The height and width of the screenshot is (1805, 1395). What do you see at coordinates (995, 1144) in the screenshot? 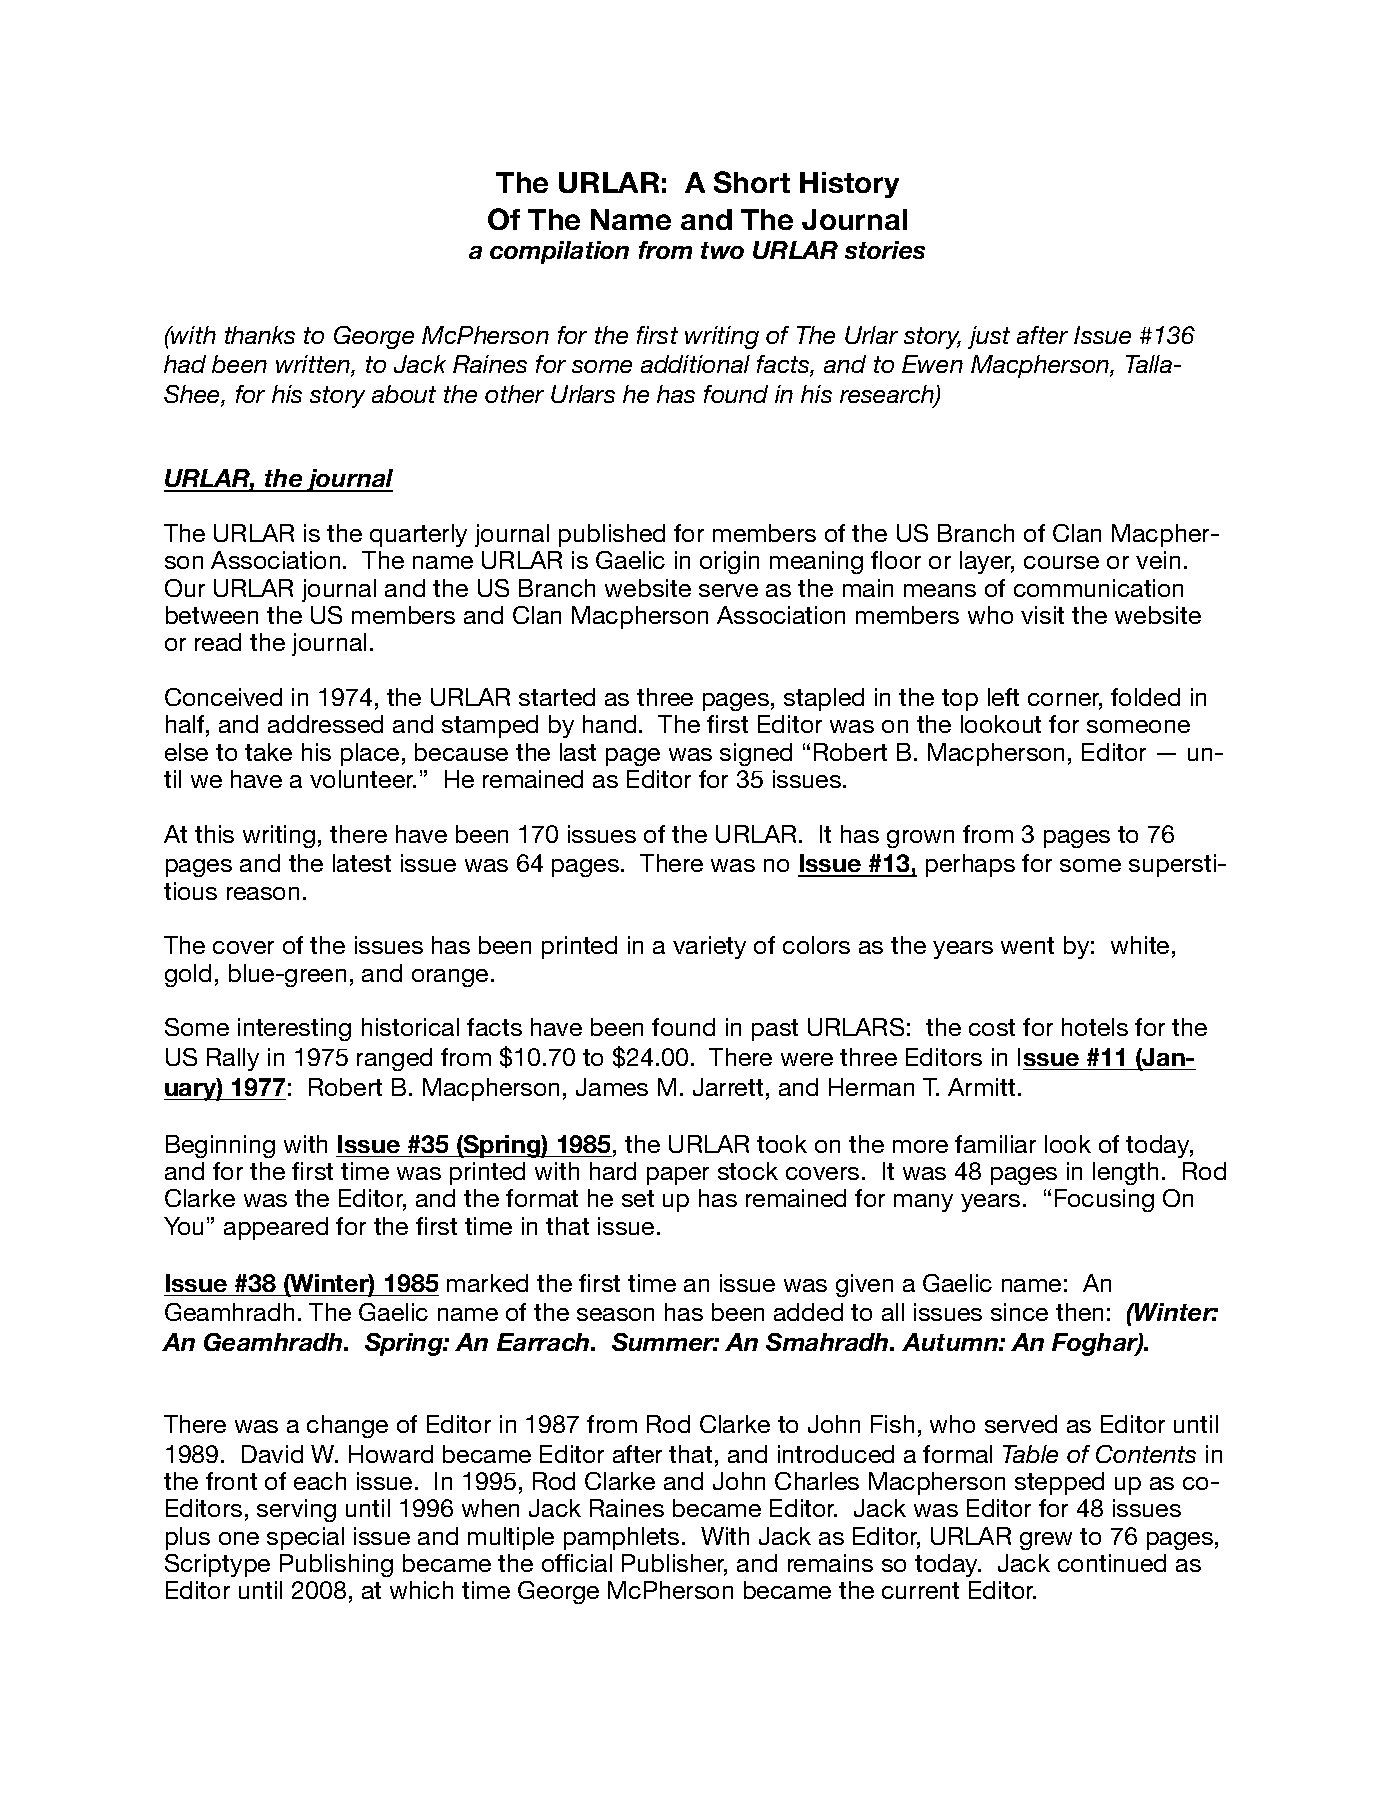
I see `familiar` at bounding box center [995, 1144].
